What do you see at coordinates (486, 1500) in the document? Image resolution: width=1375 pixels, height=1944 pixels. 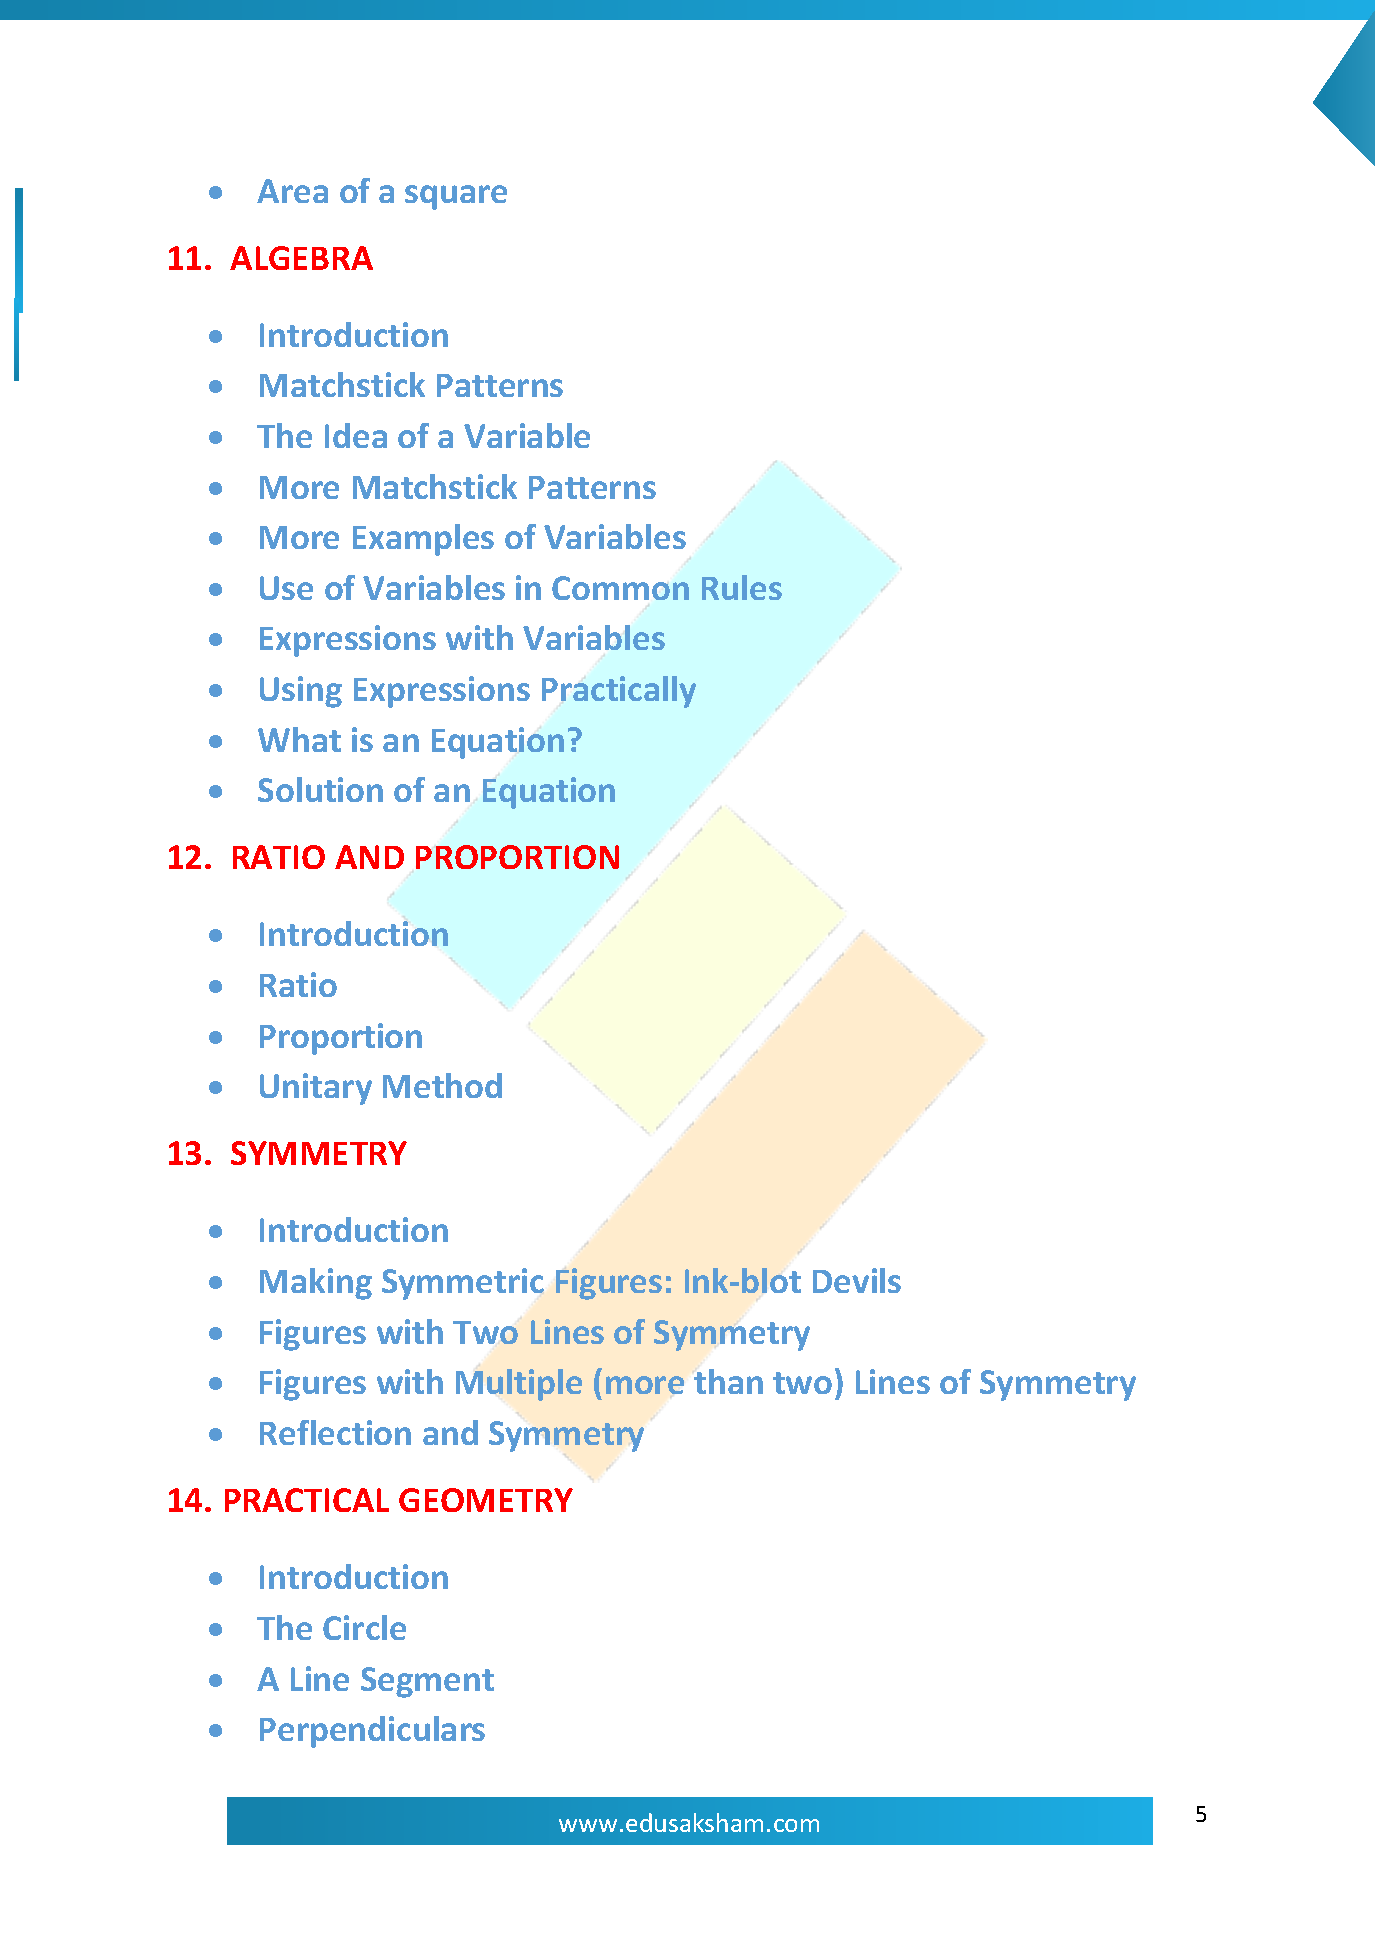 I see `GEOMETRY` at bounding box center [486, 1500].
